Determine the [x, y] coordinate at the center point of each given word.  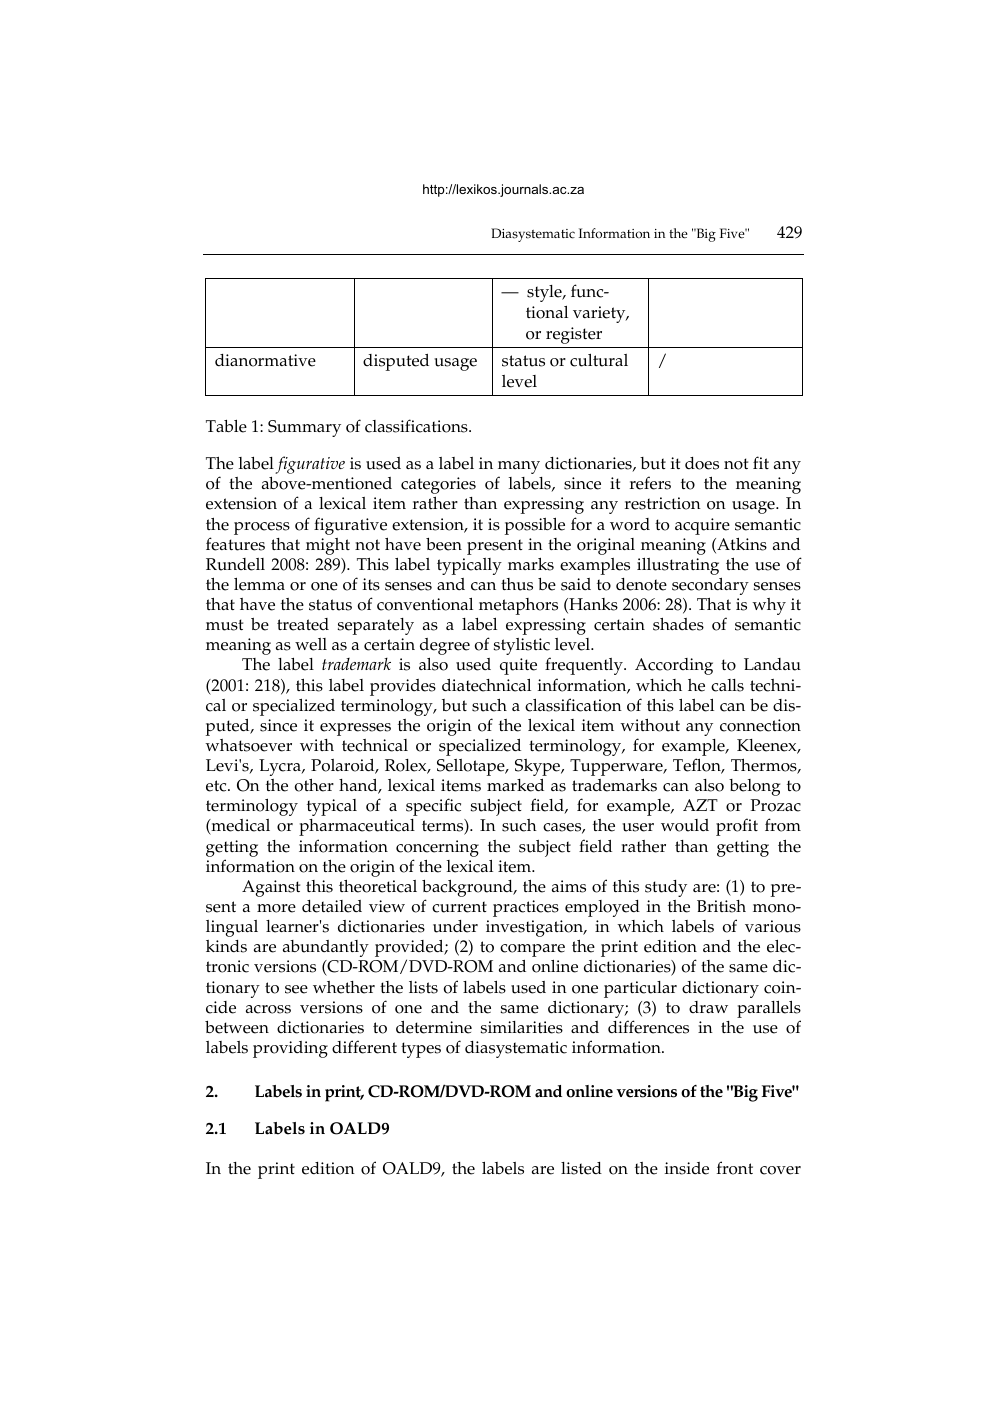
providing [290, 1049]
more [276, 908]
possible [535, 526]
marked [515, 785]
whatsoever [248, 745]
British [721, 906]
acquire [702, 526]
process [262, 528]
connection [760, 725]
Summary [304, 428]
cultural [599, 360]
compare [532, 950]
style [545, 293]
